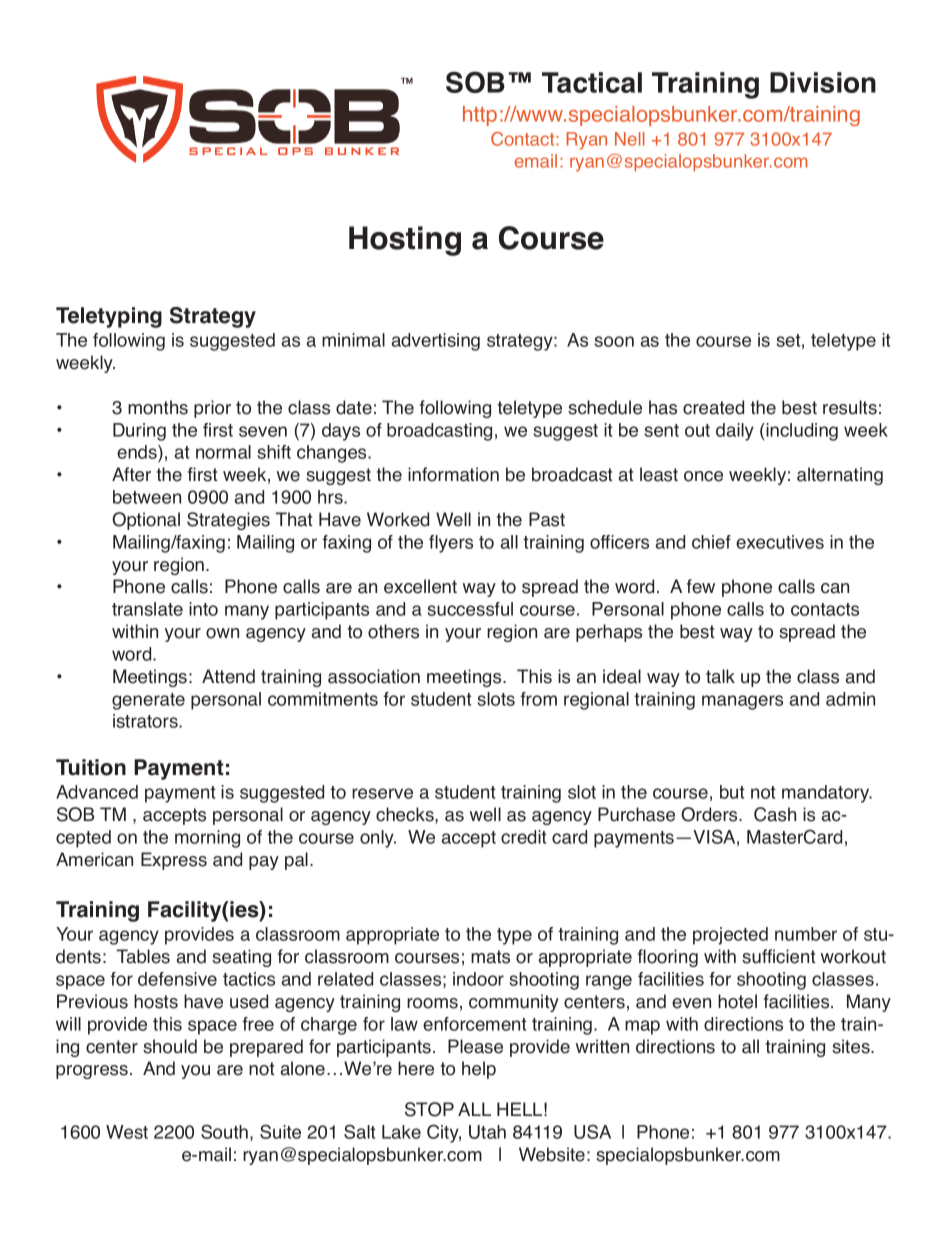 The width and height of the image is (952, 1233). Describe the element at coordinates (487, 1132) in the image. I see `Utah` at that location.
